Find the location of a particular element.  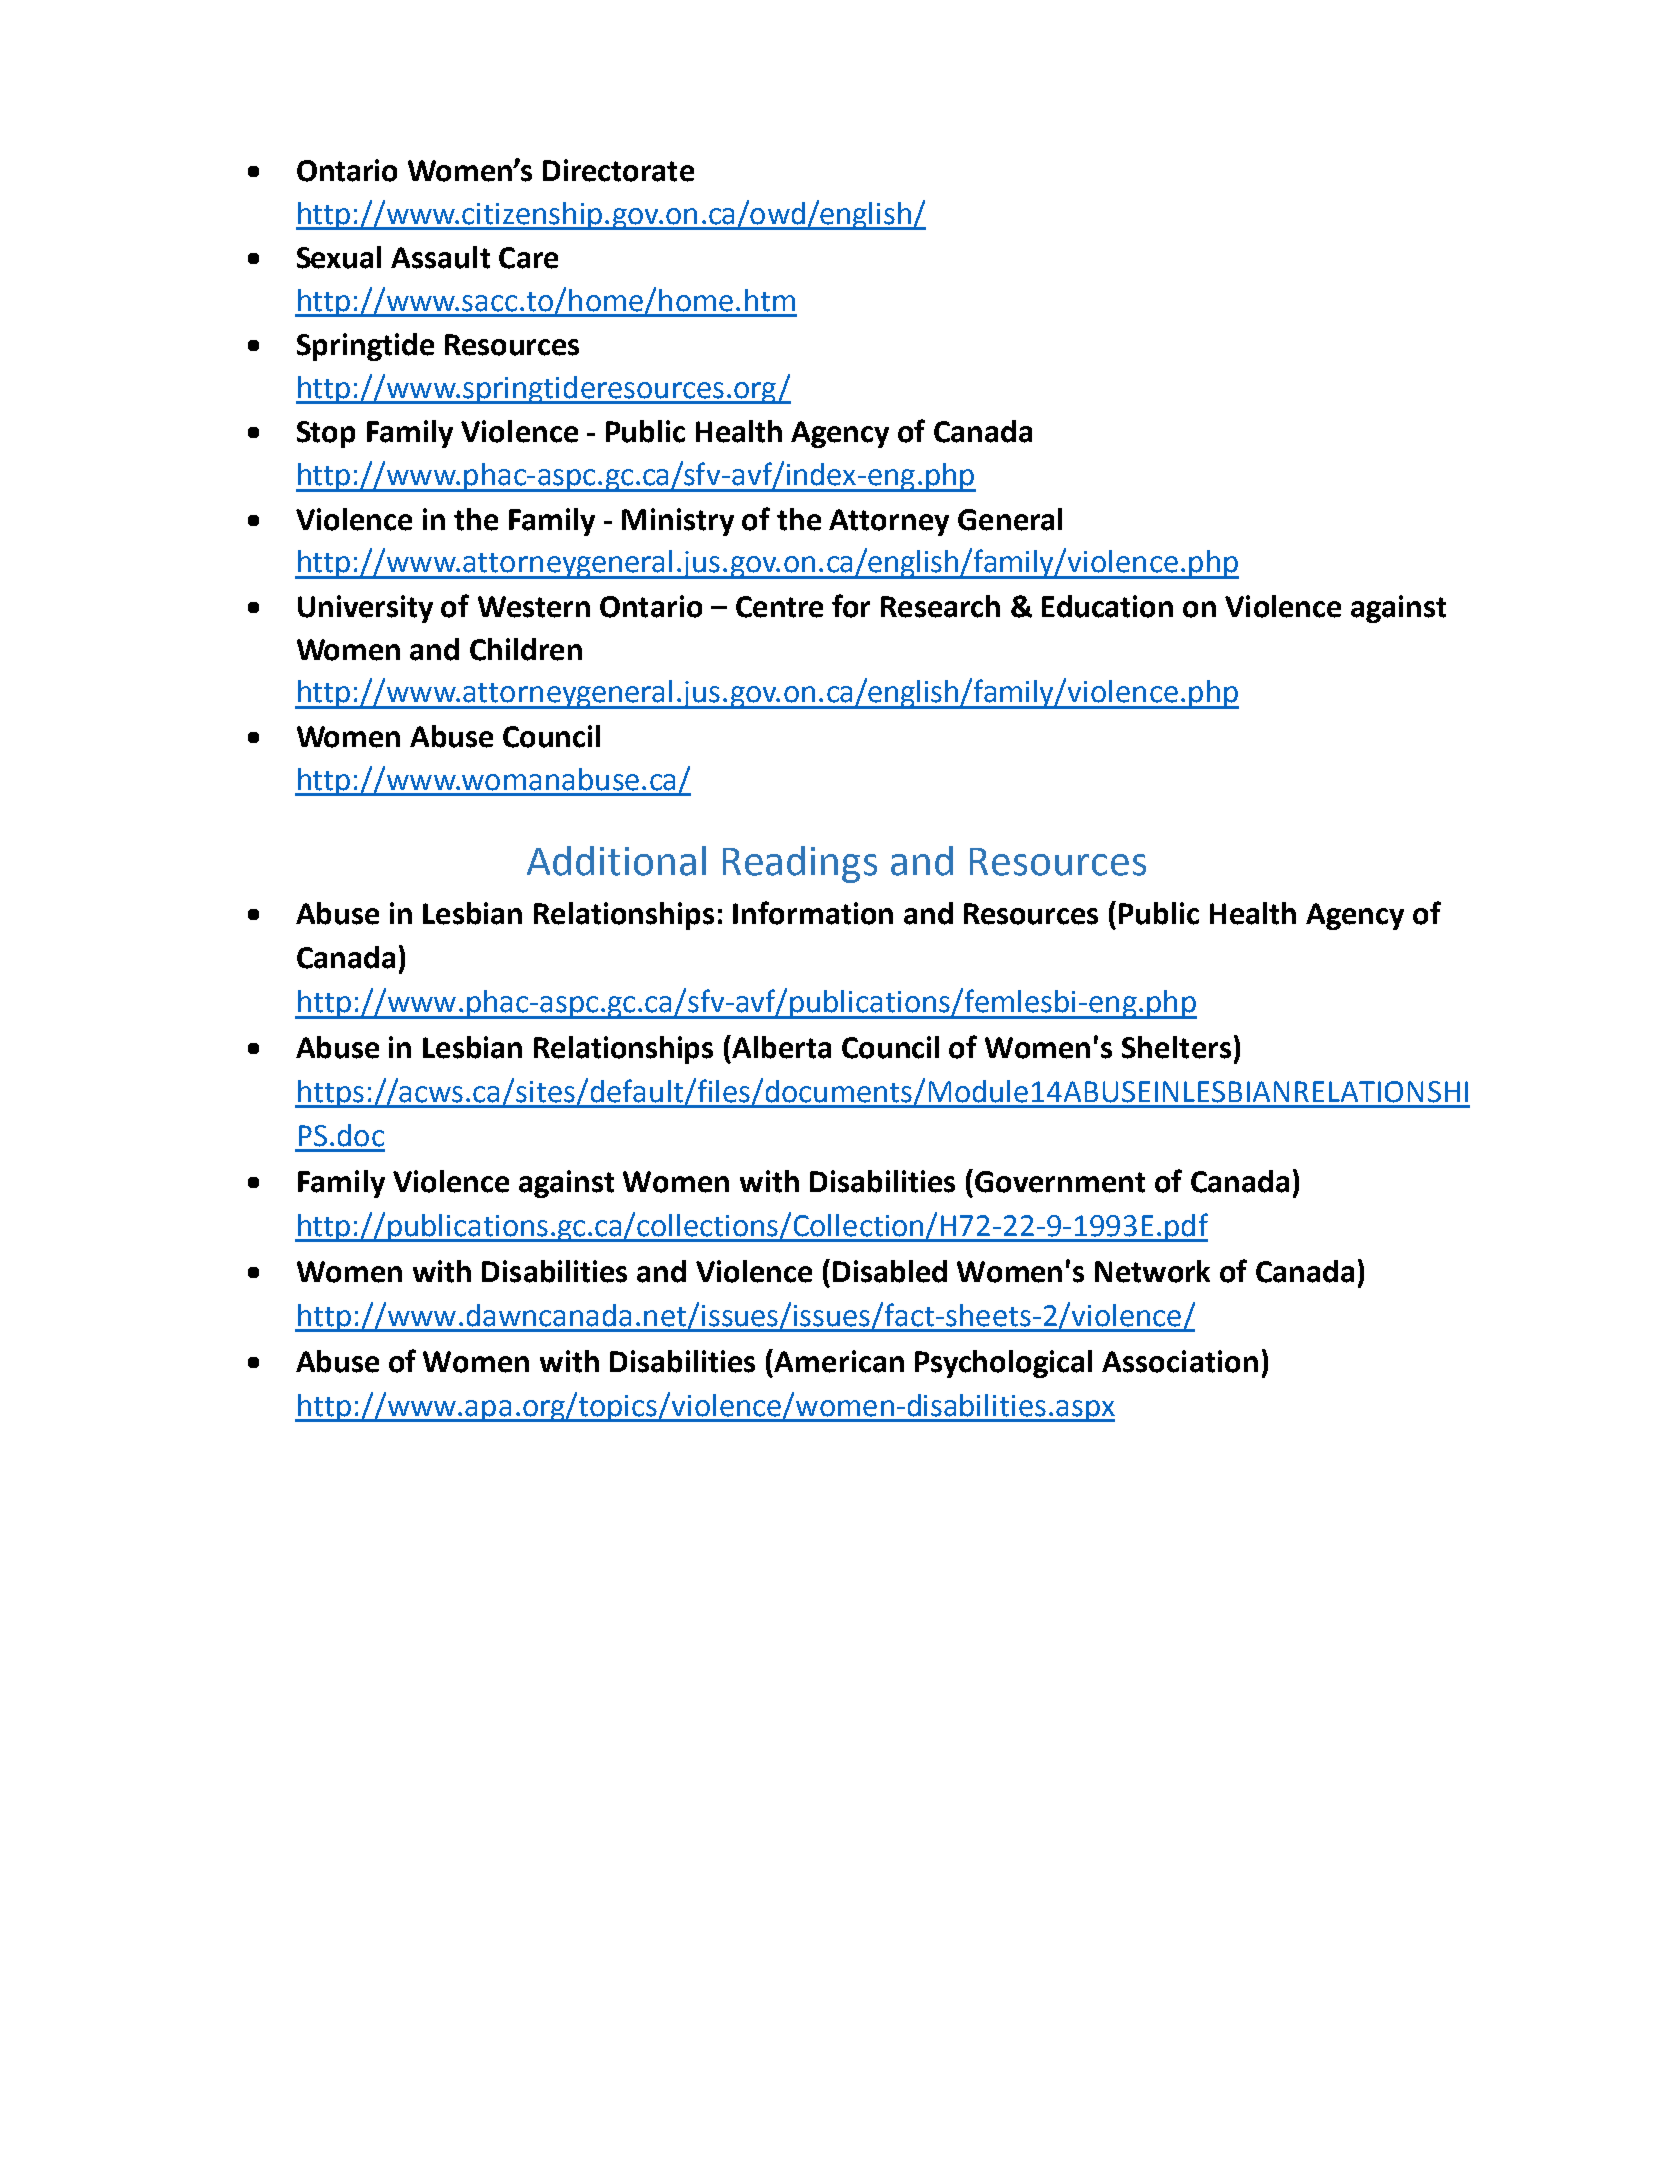

Directorate is located at coordinates (618, 170).
